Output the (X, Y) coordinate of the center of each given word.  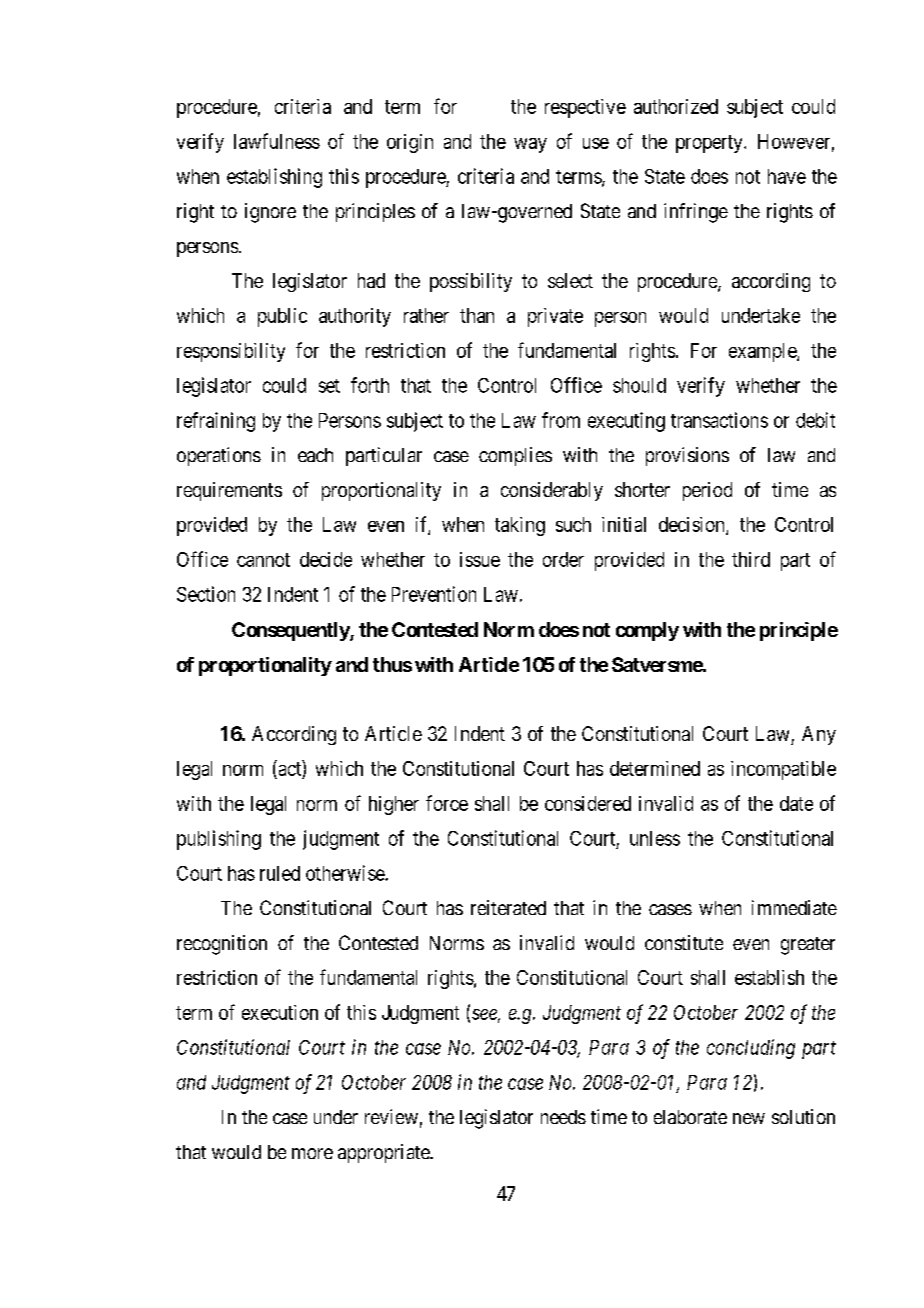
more (312, 1153)
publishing (219, 840)
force (447, 803)
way (530, 145)
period (707, 491)
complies (515, 456)
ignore (270, 213)
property (710, 144)
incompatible (783, 770)
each (315, 455)
